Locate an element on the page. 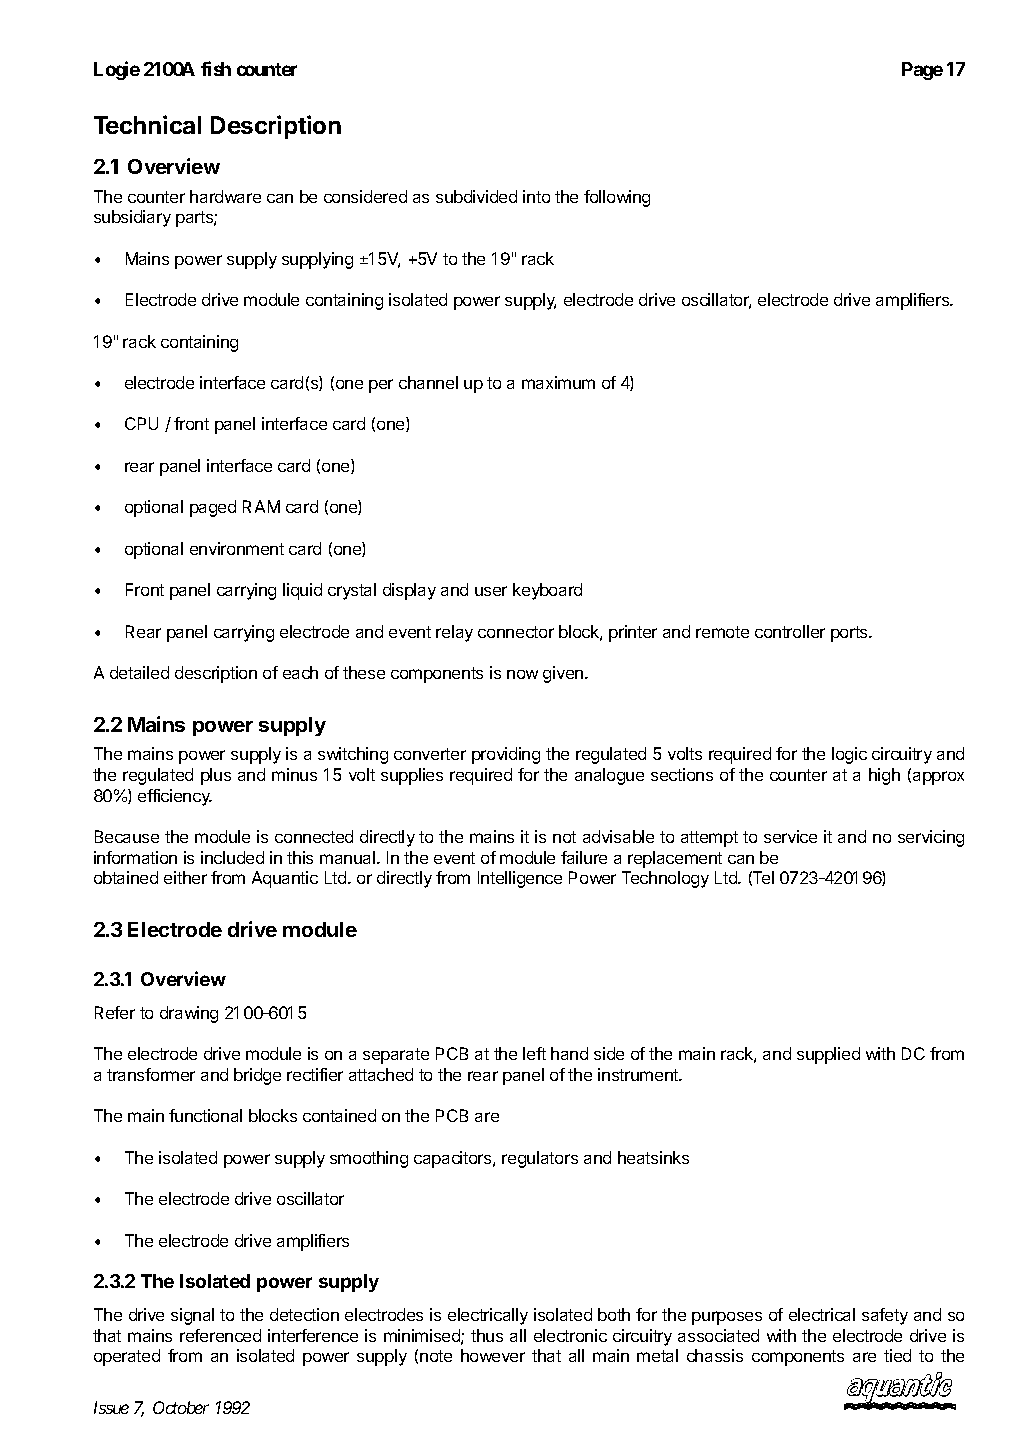 The width and height of the page is (1027, 1453). Intelligence is located at coordinates (520, 879).
